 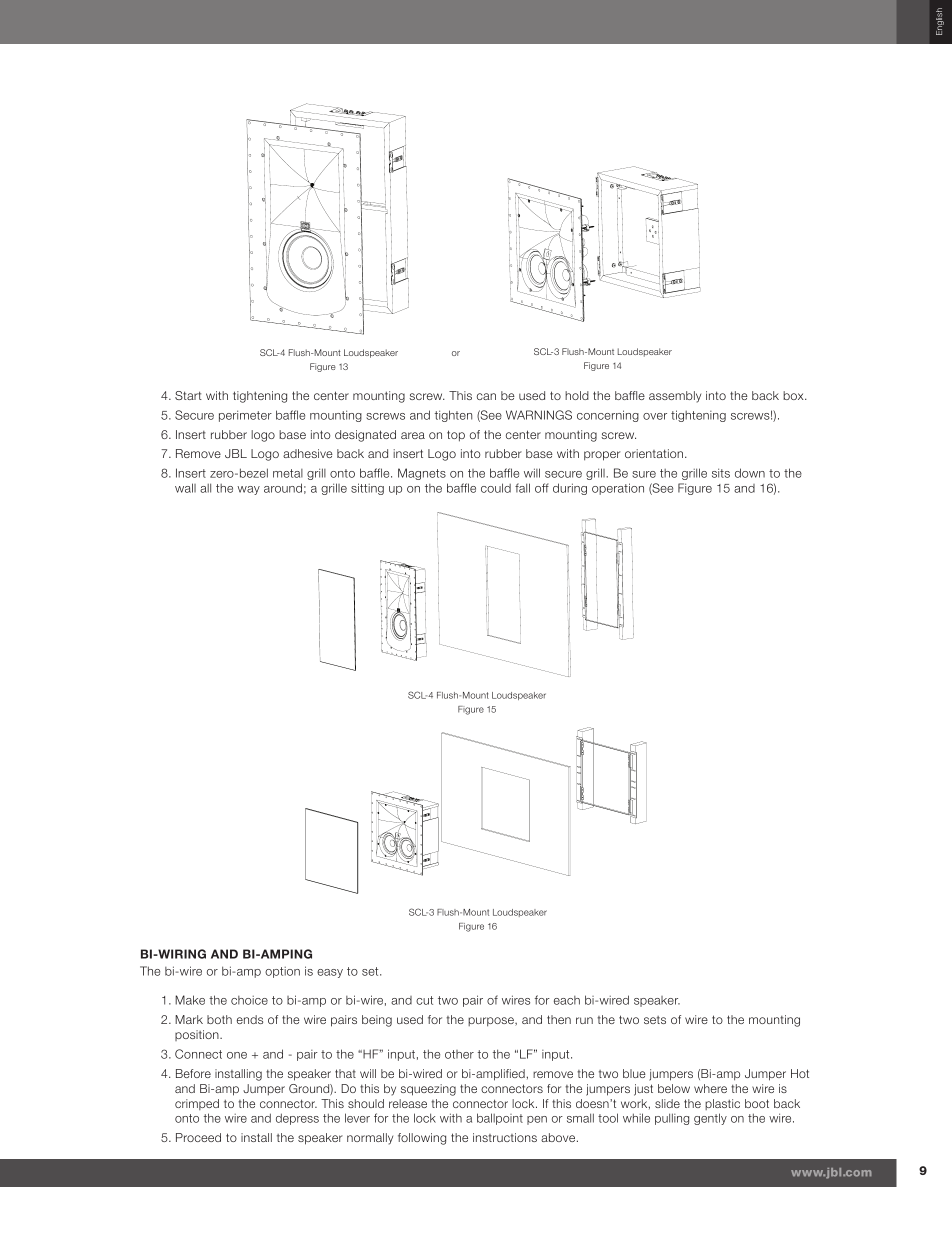 What do you see at coordinates (249, 1000) in the screenshot?
I see `choice` at bounding box center [249, 1000].
